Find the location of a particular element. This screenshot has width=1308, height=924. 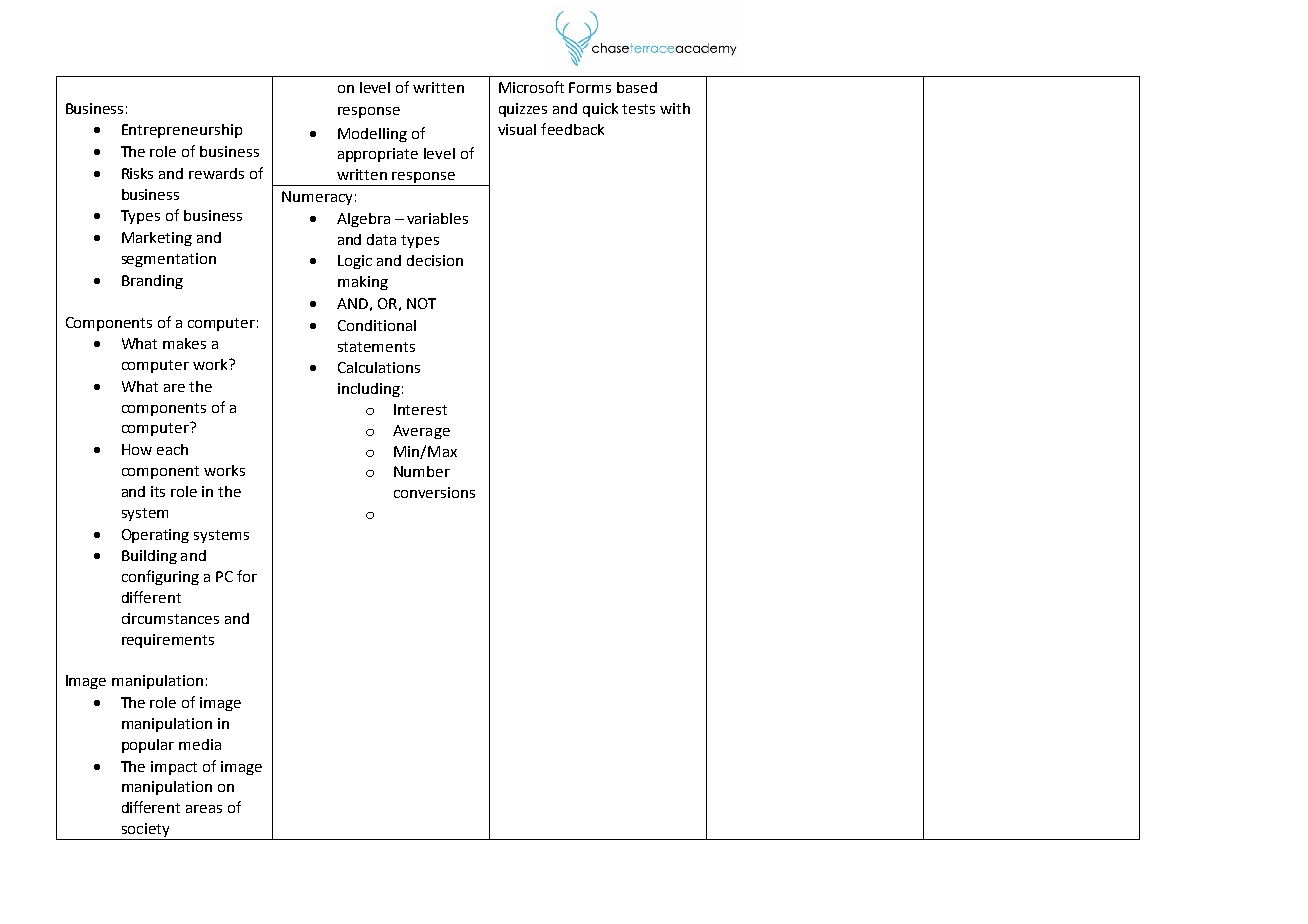

areas is located at coordinates (204, 809).
